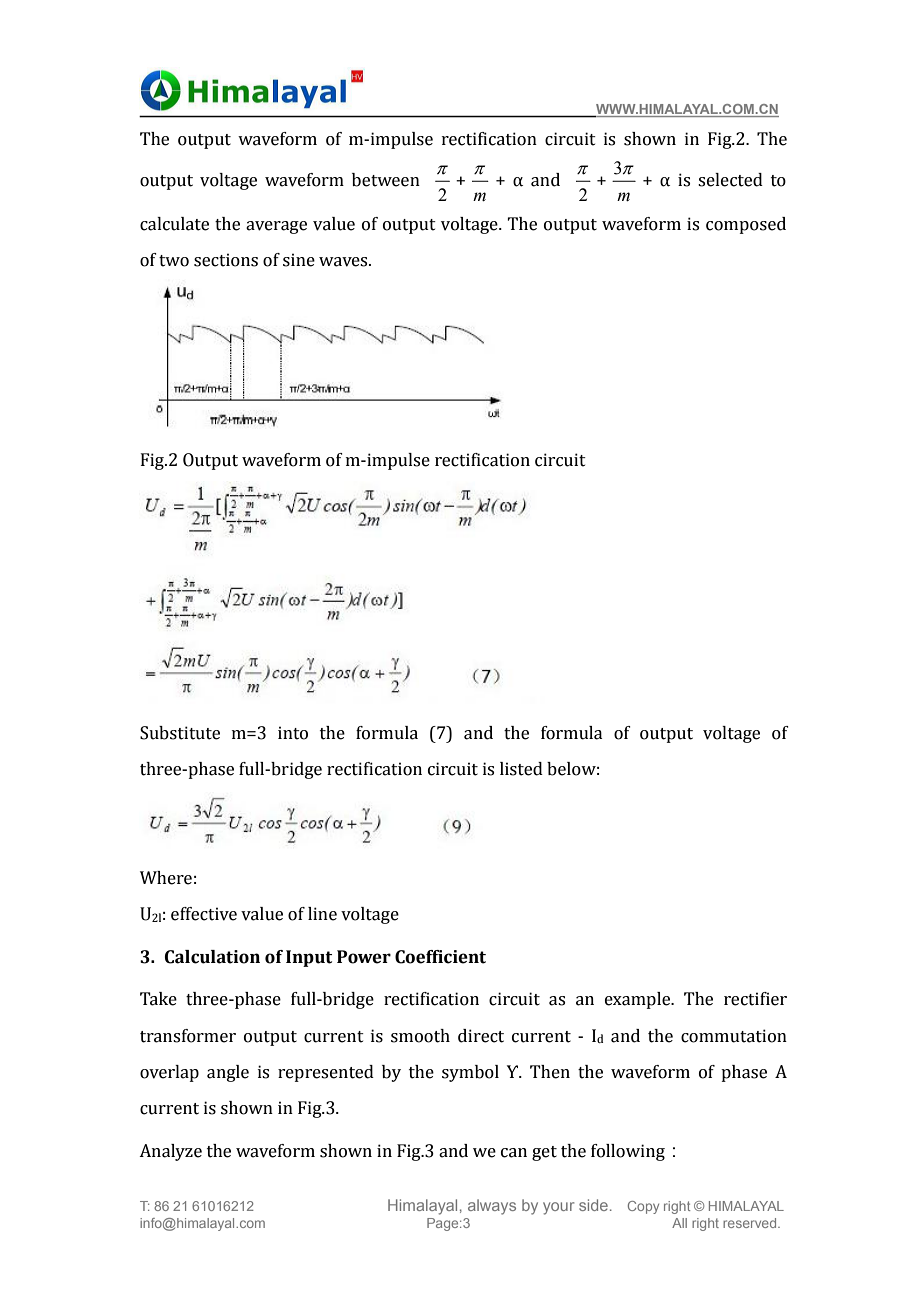  I want to click on example, so click(639, 1000).
